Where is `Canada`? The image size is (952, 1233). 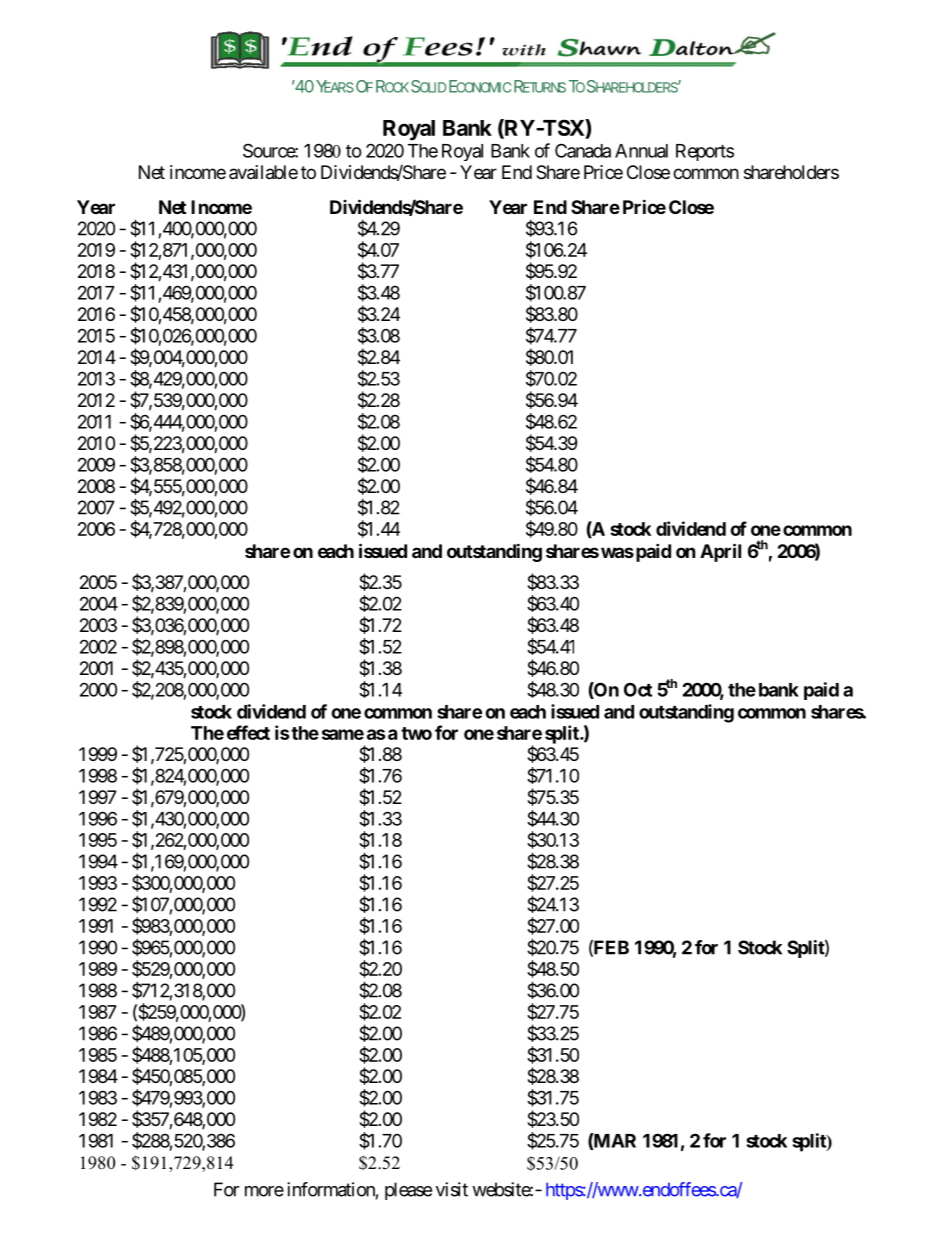
Canada is located at coordinates (583, 150).
